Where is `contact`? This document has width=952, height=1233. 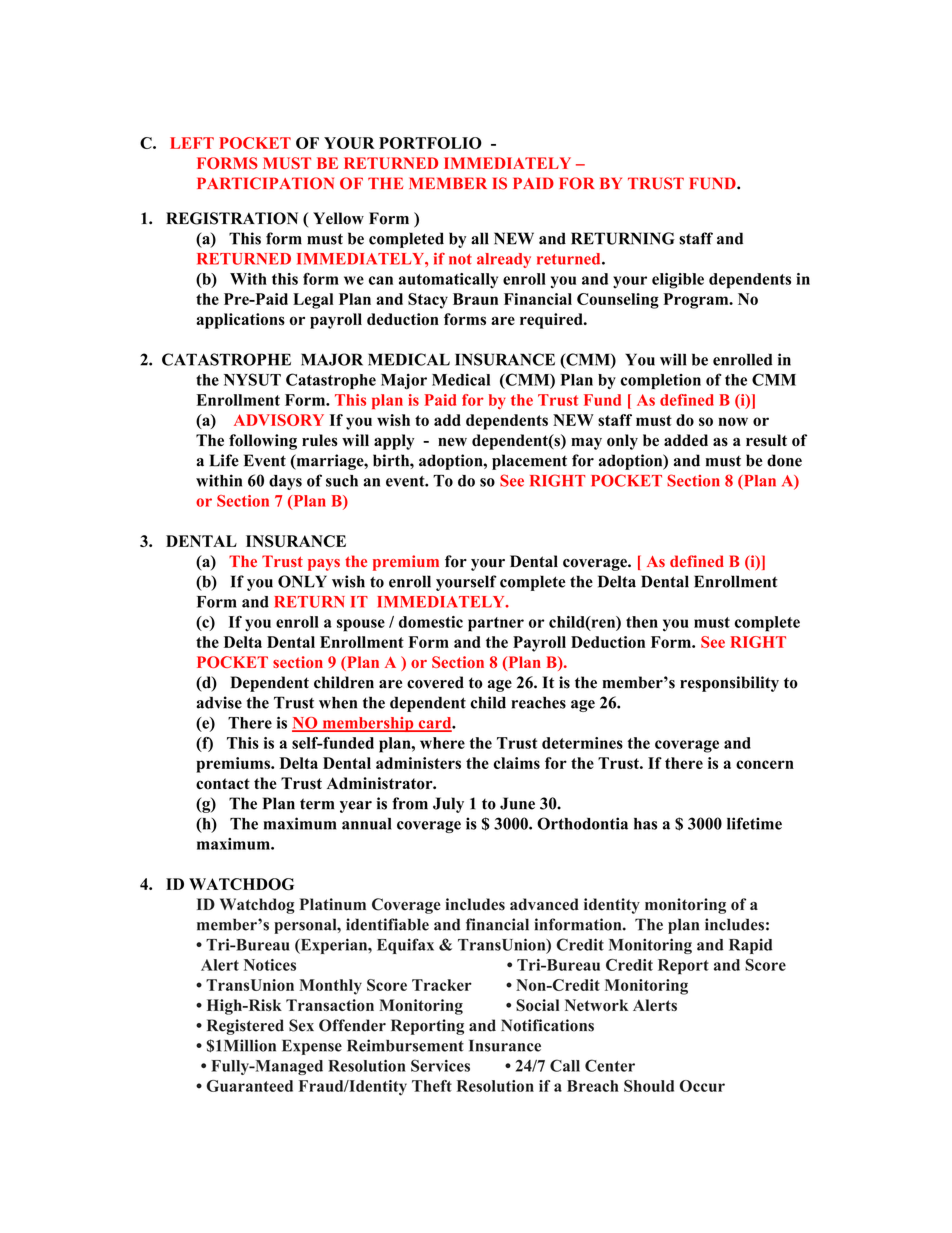 contact is located at coordinates (223, 784).
